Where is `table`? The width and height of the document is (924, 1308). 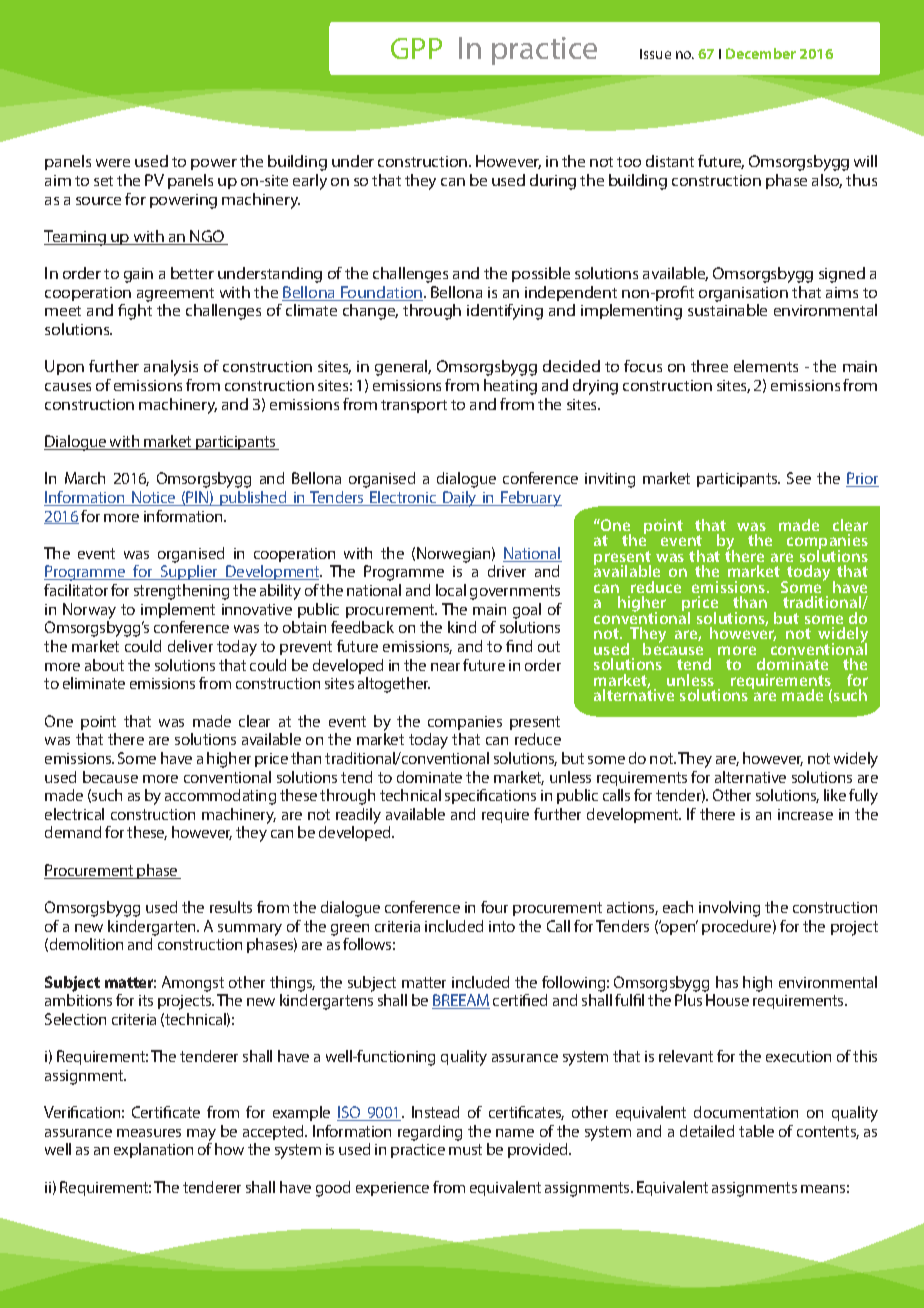 table is located at coordinates (756, 1131).
